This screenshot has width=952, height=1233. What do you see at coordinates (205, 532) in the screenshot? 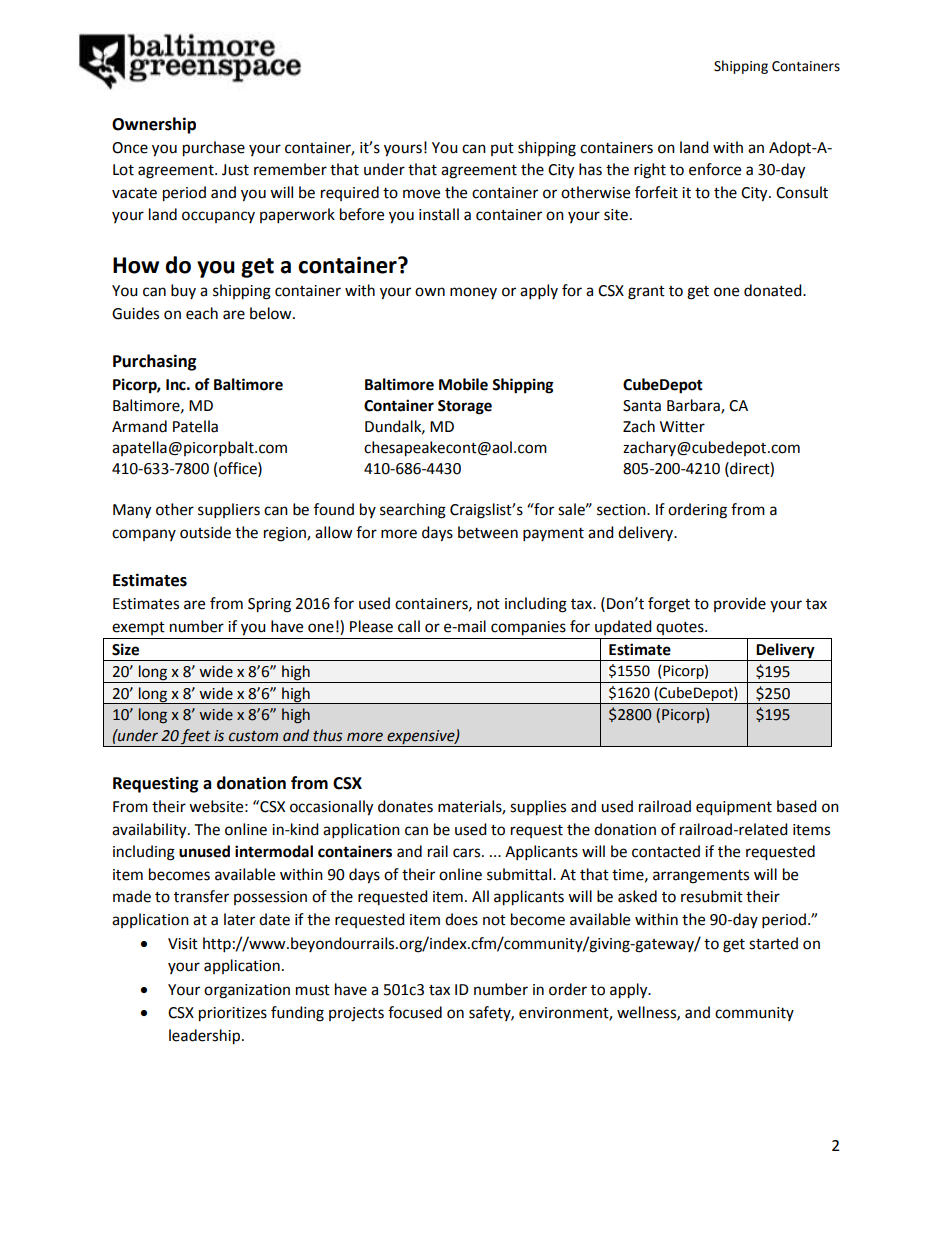
I see `outside` at bounding box center [205, 532].
